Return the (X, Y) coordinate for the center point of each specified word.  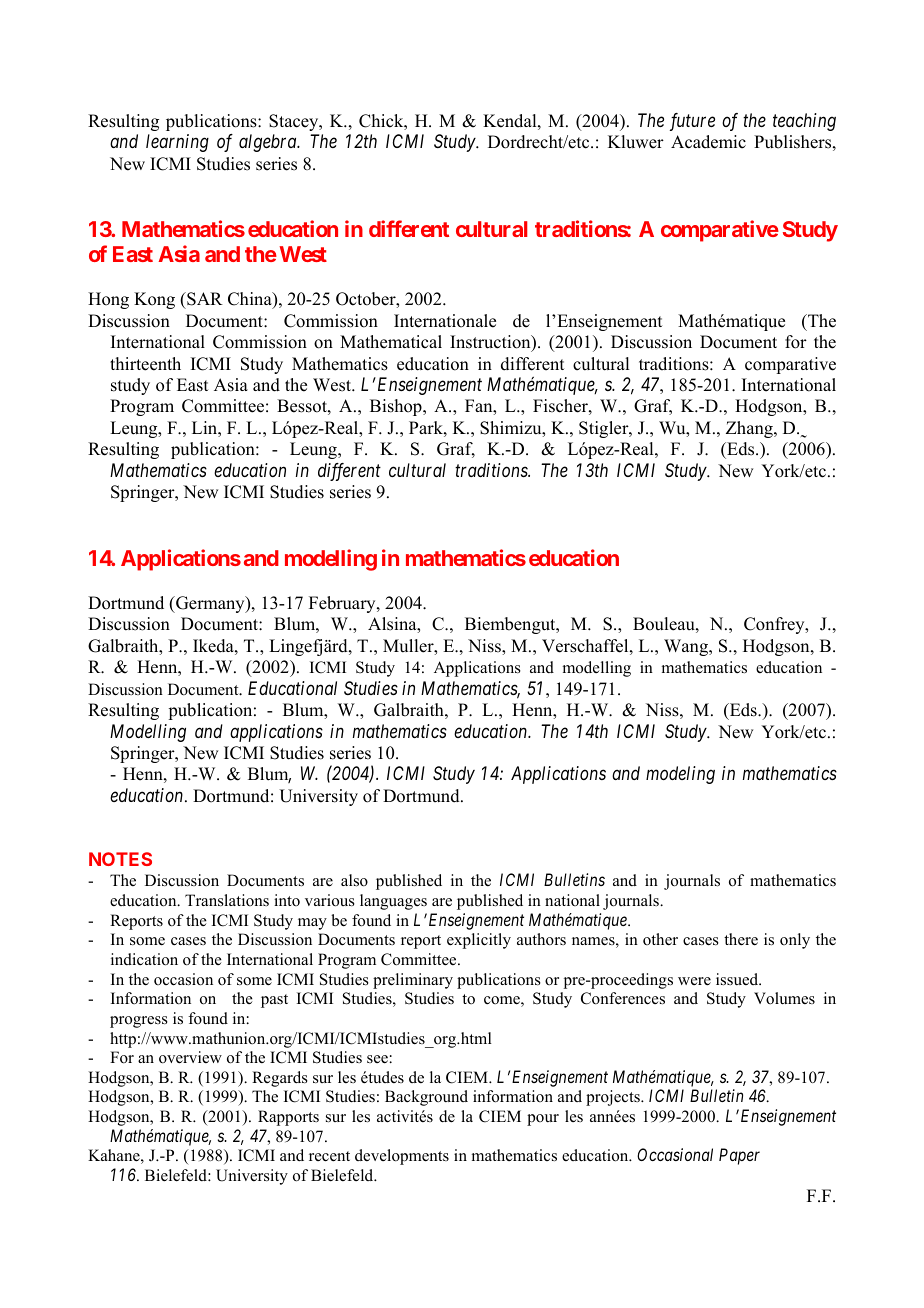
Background (426, 1098)
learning (177, 143)
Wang (687, 647)
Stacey (295, 122)
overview (190, 1057)
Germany (210, 604)
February (343, 604)
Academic (708, 142)
